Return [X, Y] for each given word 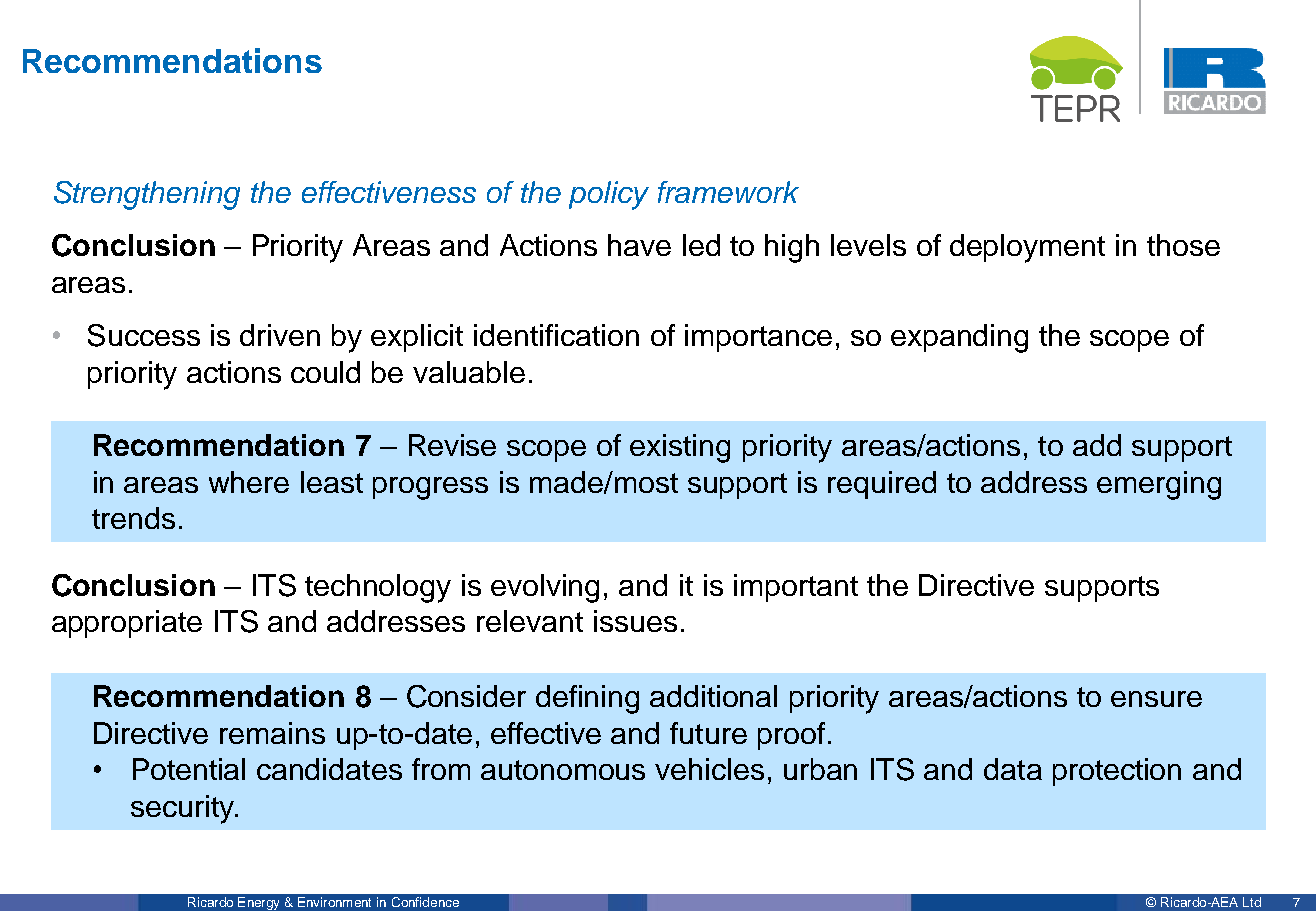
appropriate [127, 624]
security [184, 809]
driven [280, 335]
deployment [1027, 248]
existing [680, 448]
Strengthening [147, 195]
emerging [1159, 485]
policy [609, 195]
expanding [959, 338]
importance [758, 338]
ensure [1156, 699]
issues [635, 621]
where [249, 482]
